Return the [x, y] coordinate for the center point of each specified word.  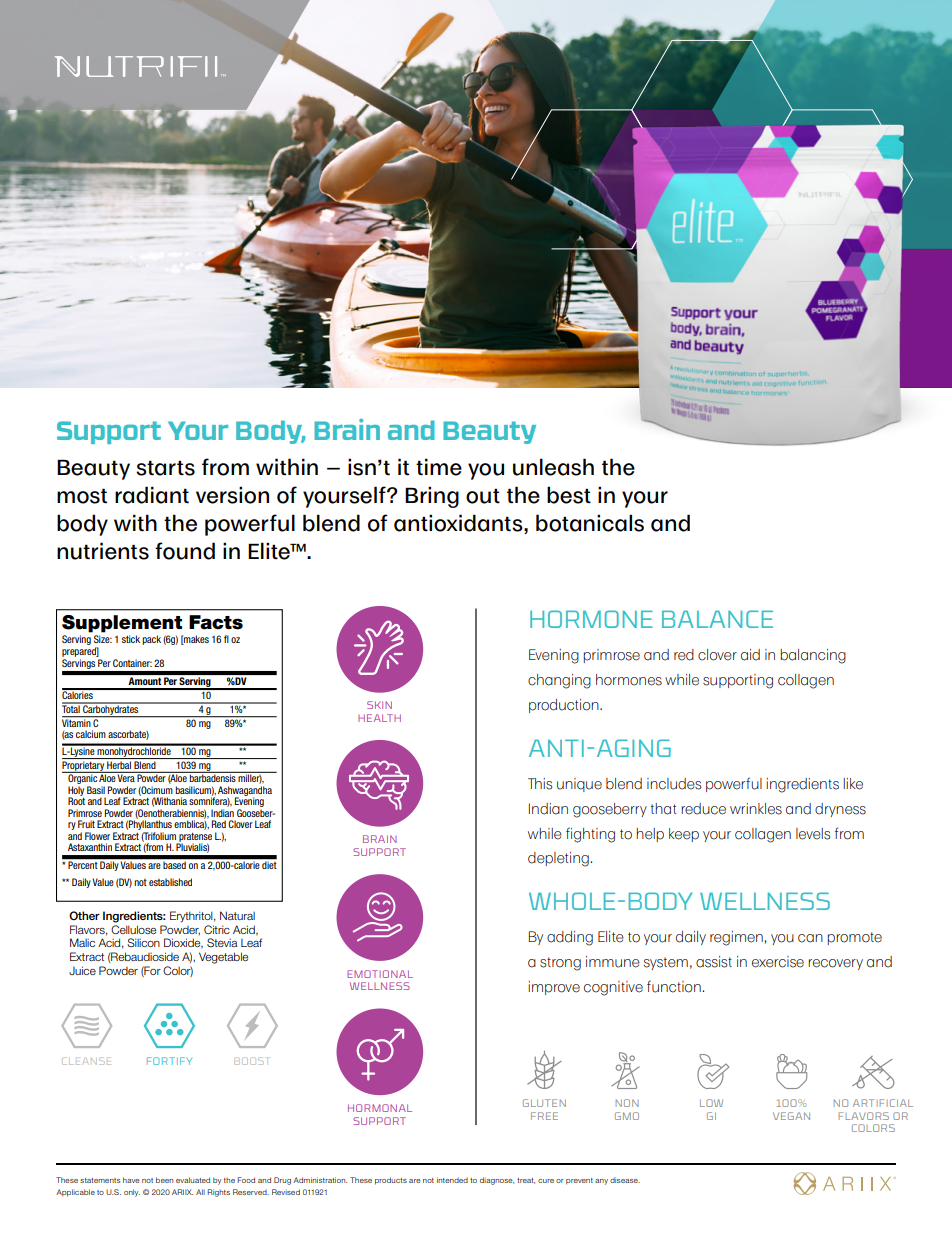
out [483, 496]
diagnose [497, 1181]
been [164, 1180]
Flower [97, 836]
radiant [152, 495]
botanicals [590, 523]
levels [813, 834]
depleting [559, 859]
